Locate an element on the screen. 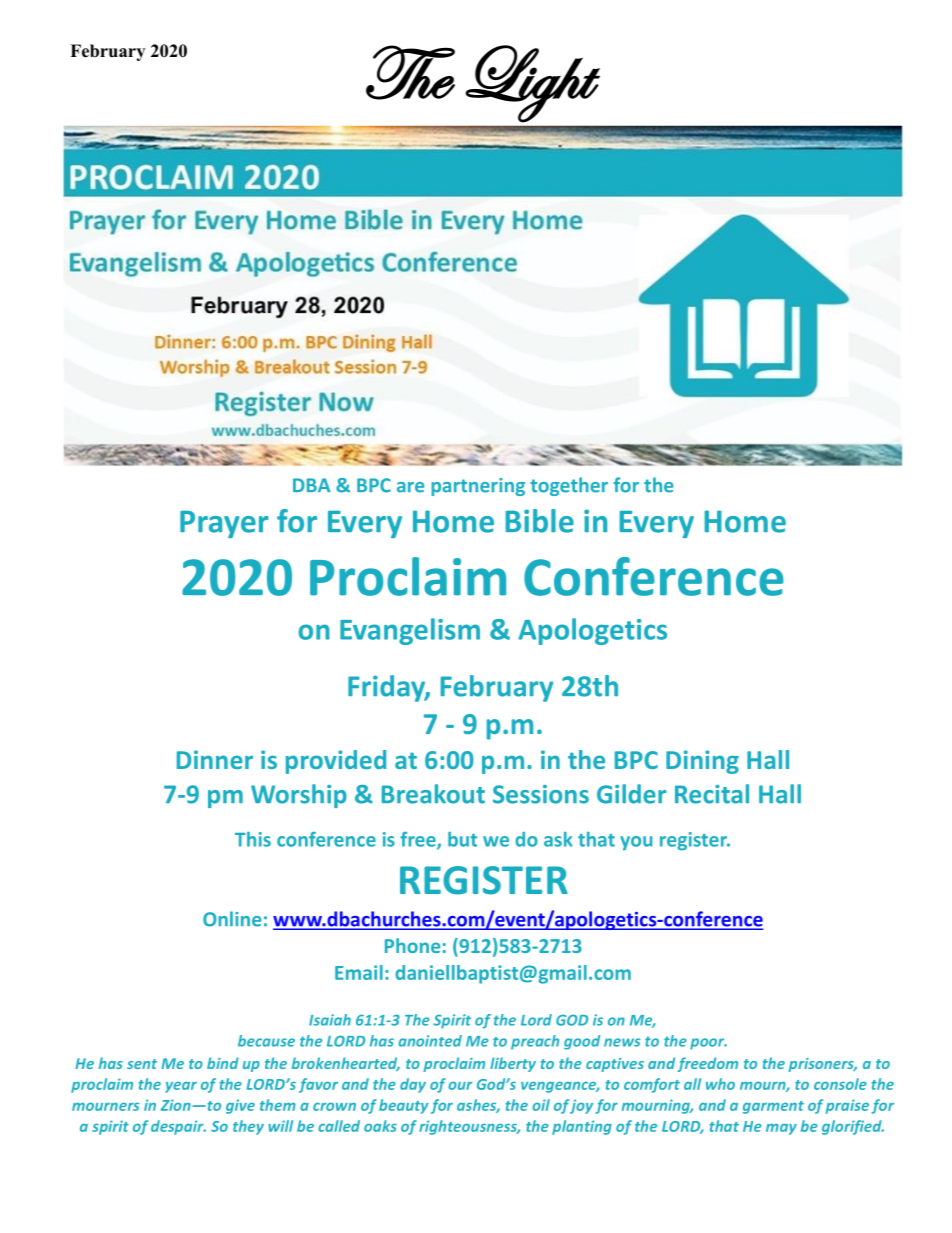 This screenshot has width=952, height=1233. give is located at coordinates (240, 1106).
